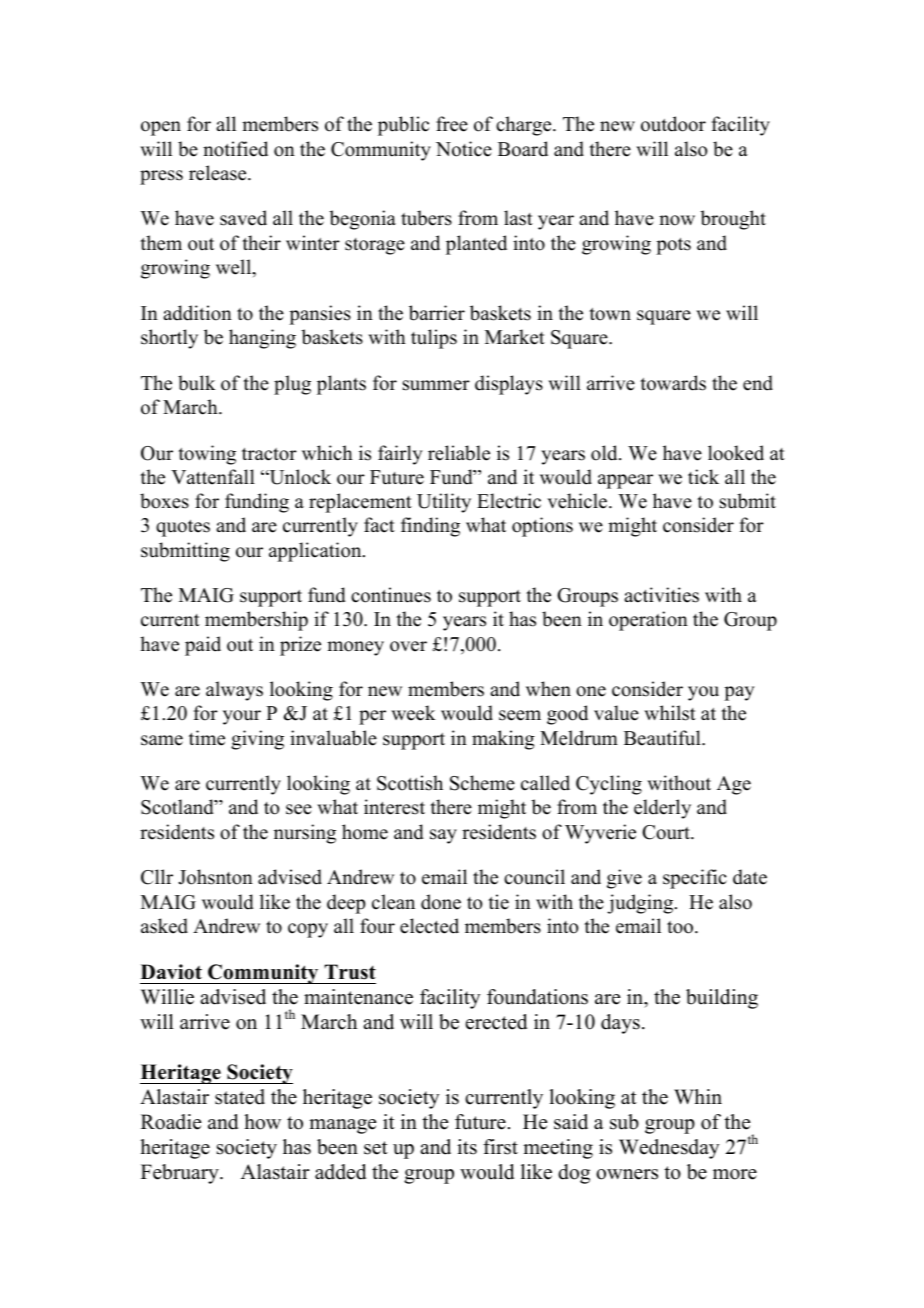 This image has height=1308, width=924. Describe the element at coordinates (436, 385) in the image. I see `summer` at that location.
